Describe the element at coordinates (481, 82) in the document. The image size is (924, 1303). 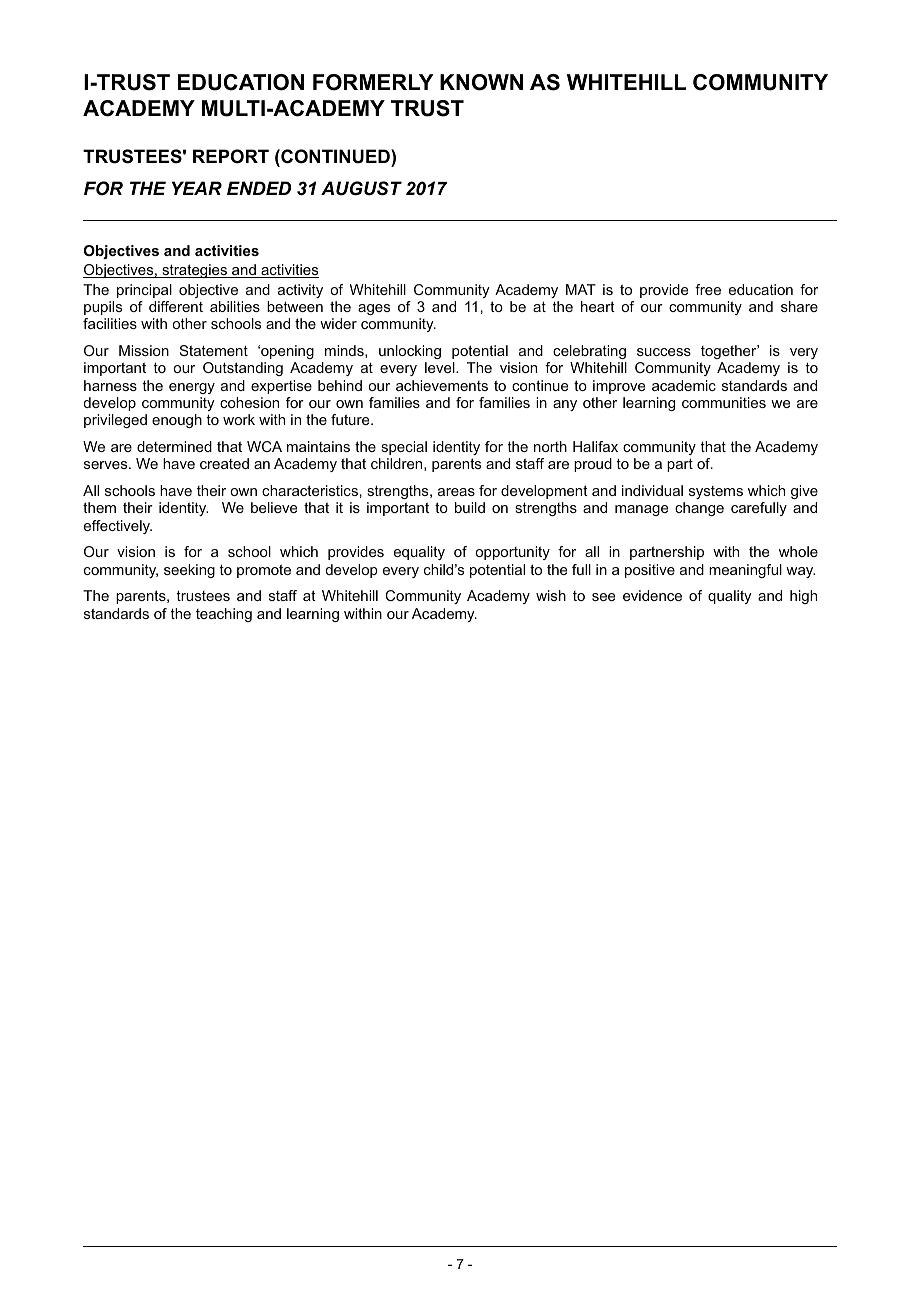
I see `KNOWN` at that location.
